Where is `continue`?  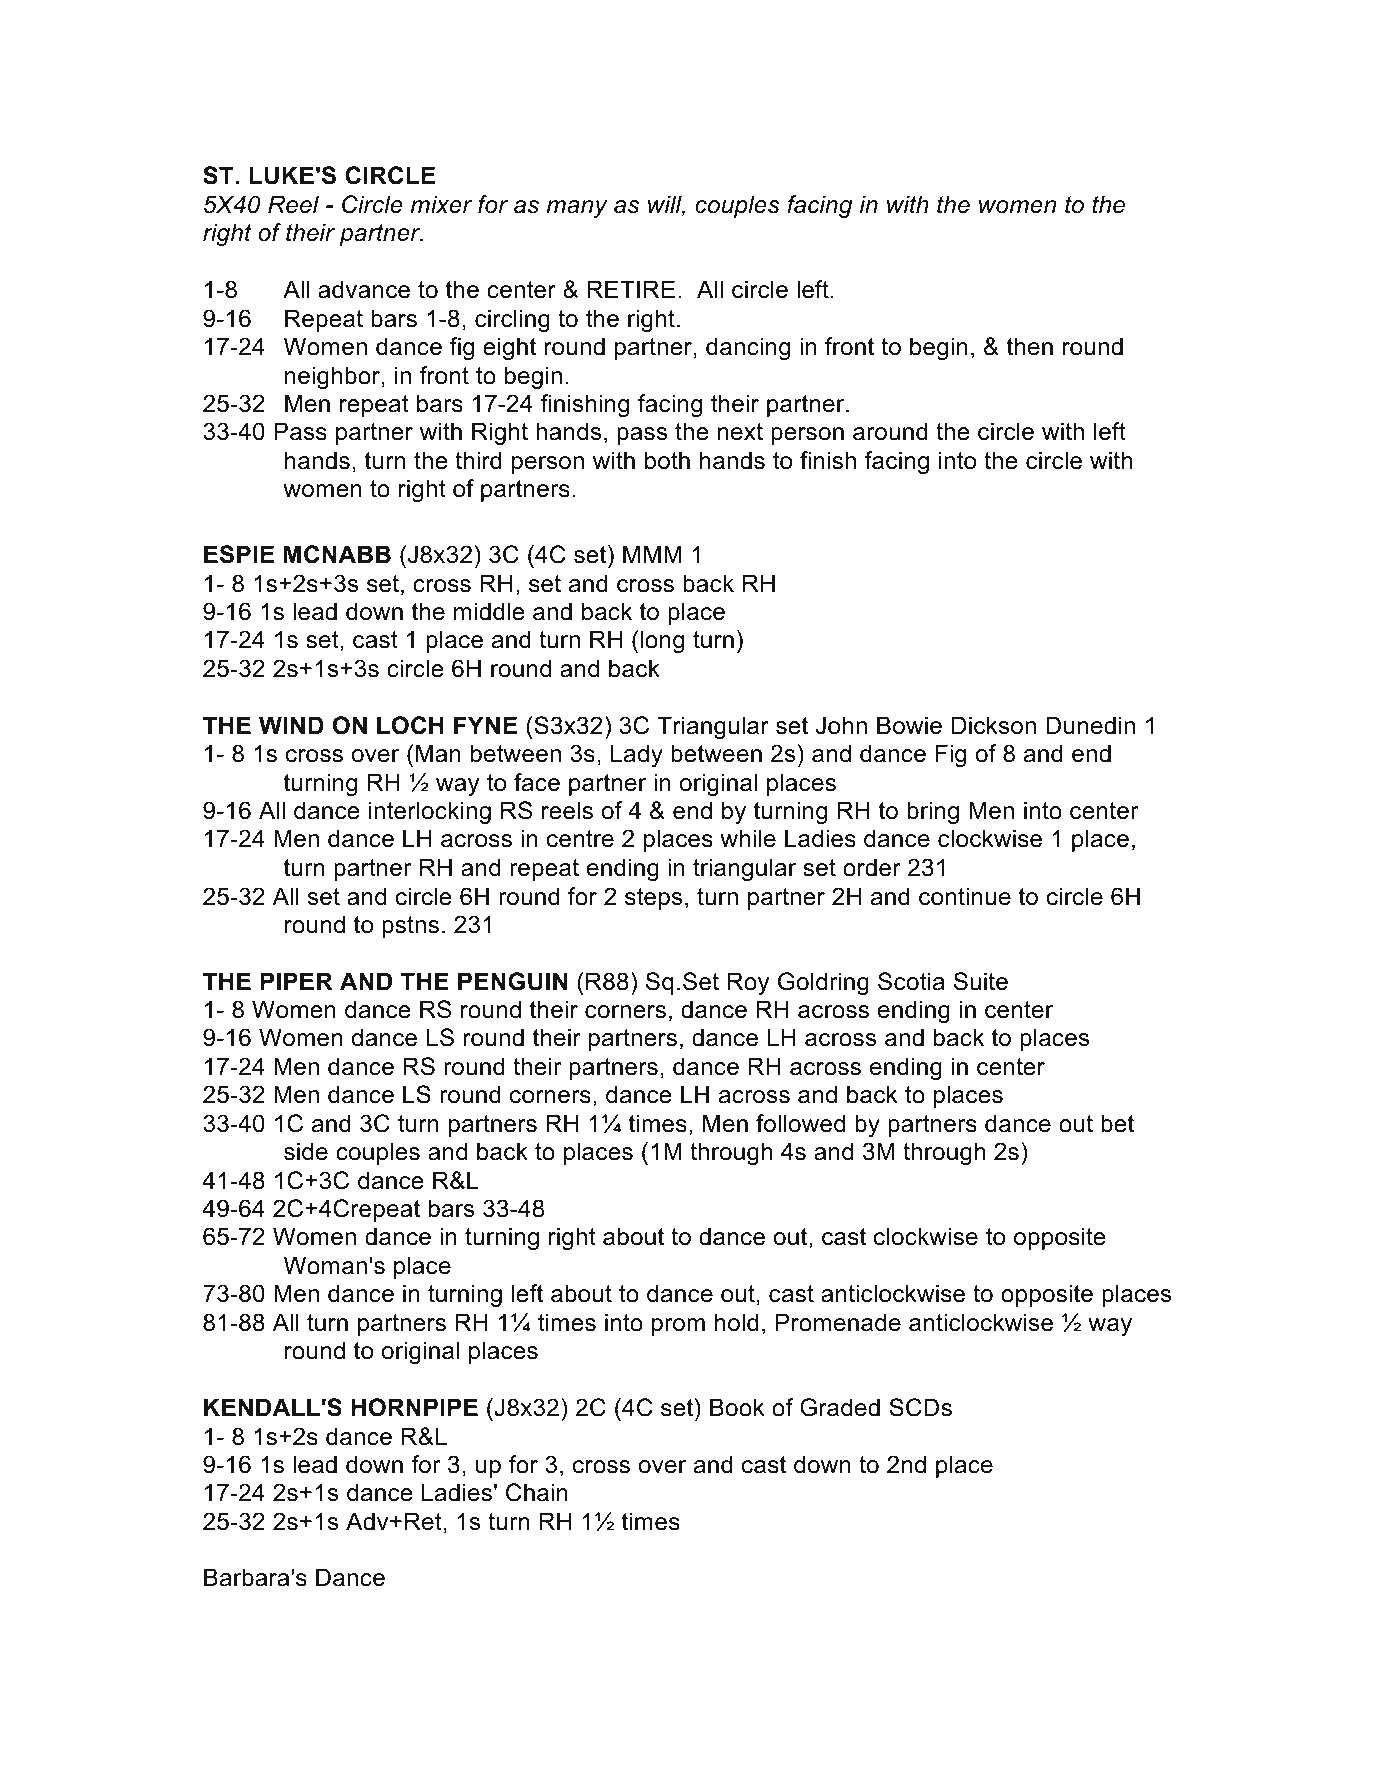 continue is located at coordinates (965, 896).
